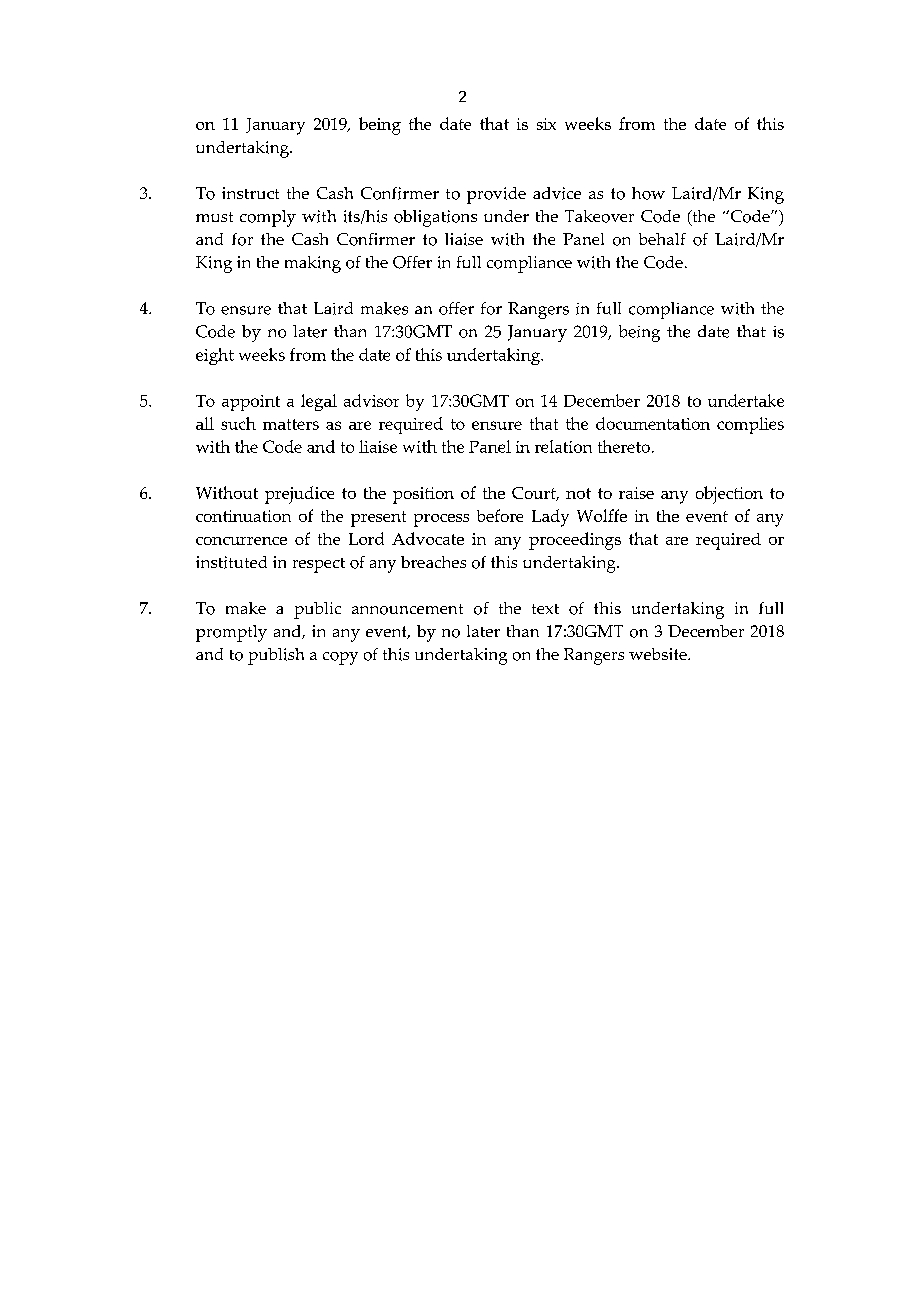  What do you see at coordinates (648, 193) in the document?
I see `how` at bounding box center [648, 193].
